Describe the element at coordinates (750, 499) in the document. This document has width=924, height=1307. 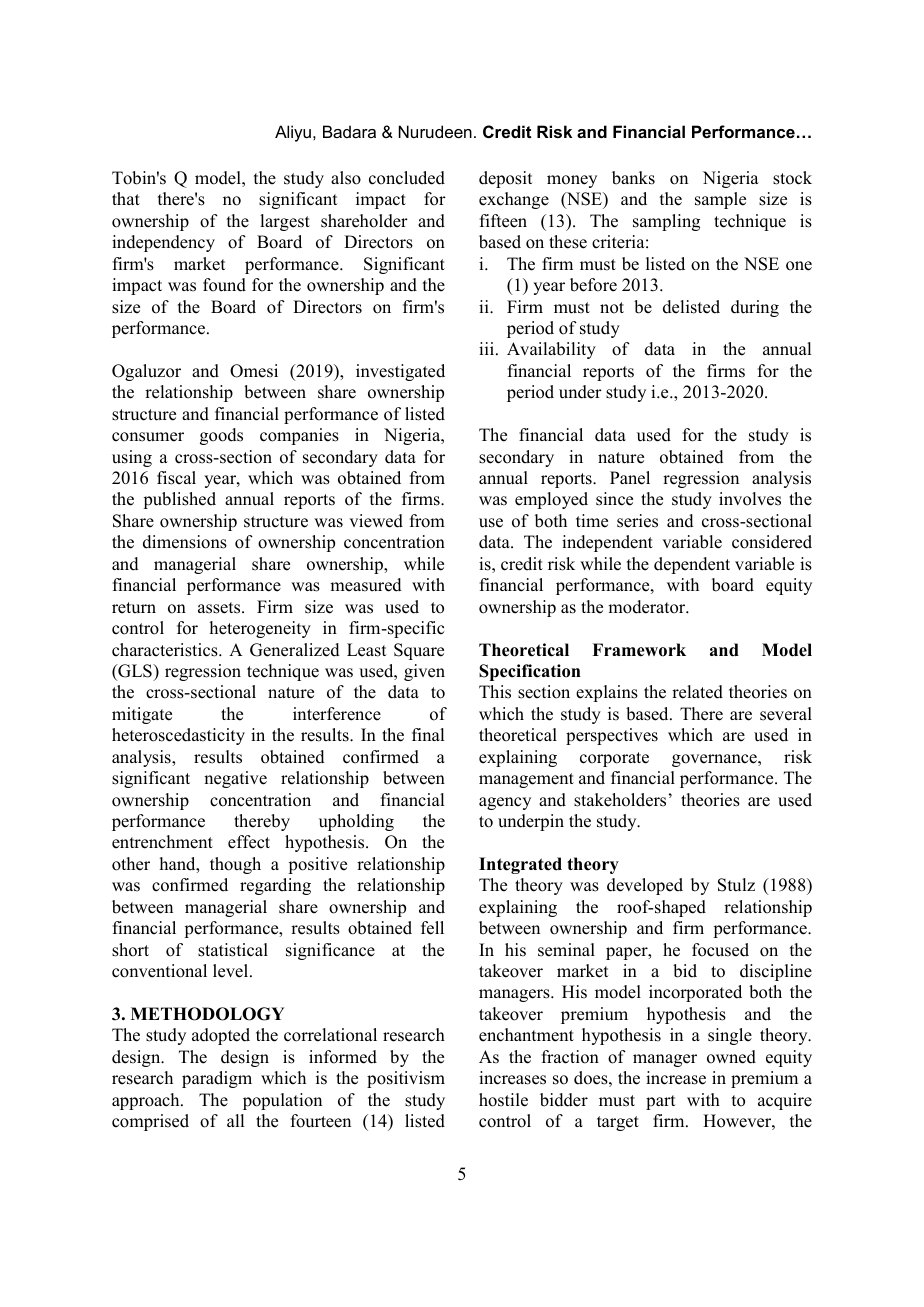
I see `involves` at that location.
